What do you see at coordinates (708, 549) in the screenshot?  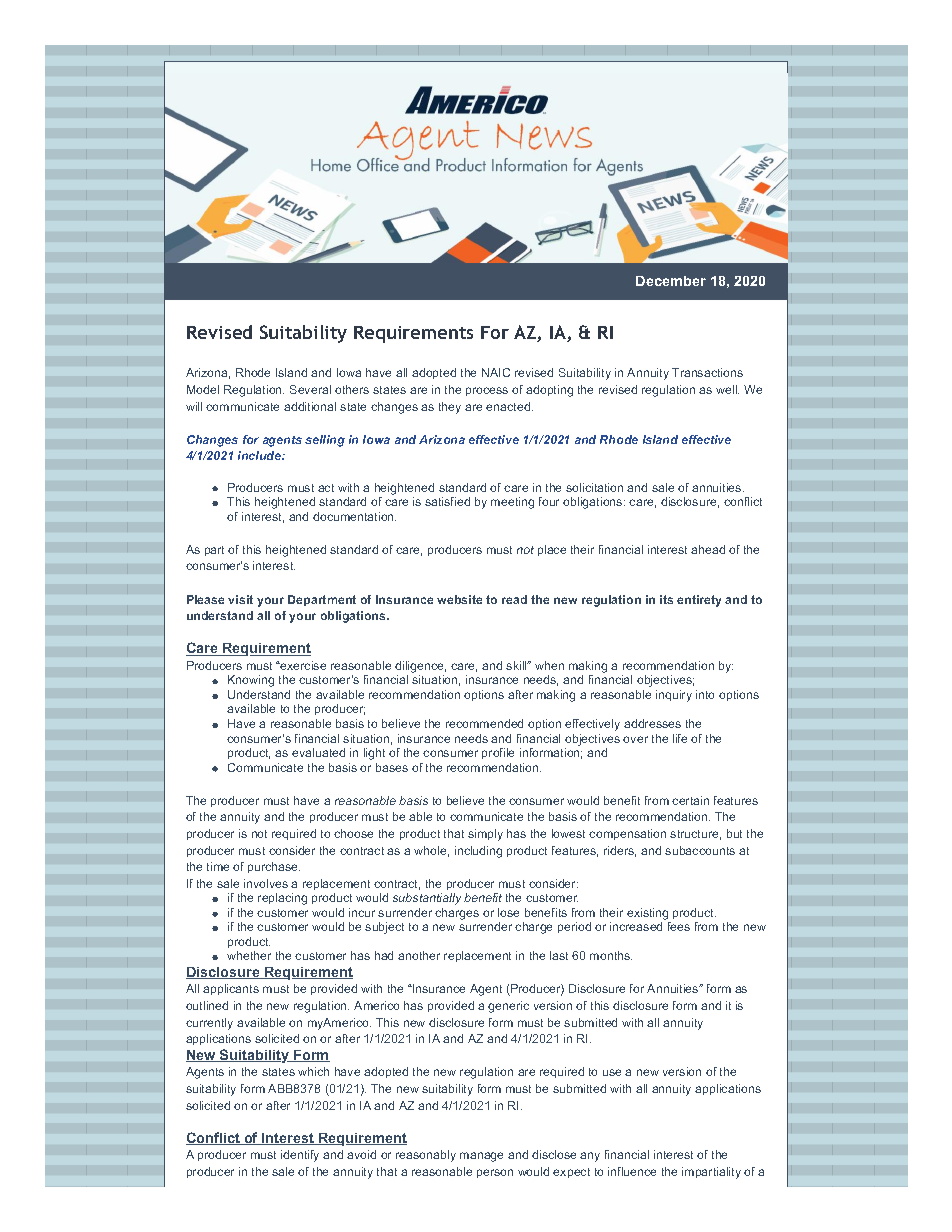 I see `ahead` at bounding box center [708, 549].
